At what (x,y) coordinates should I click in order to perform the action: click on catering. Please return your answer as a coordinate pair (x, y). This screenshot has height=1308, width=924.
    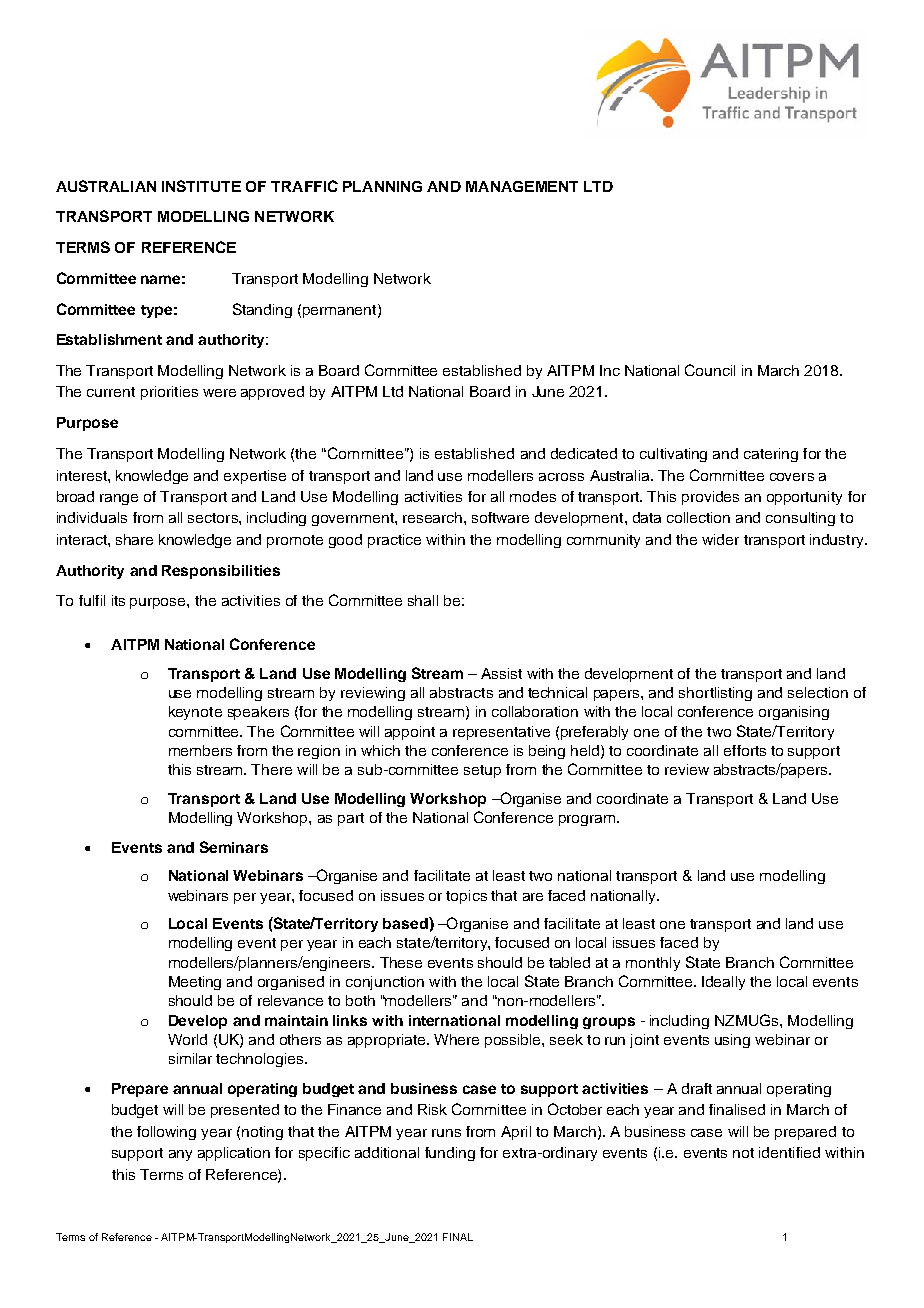
    Looking at the image, I should click on (771, 455).
